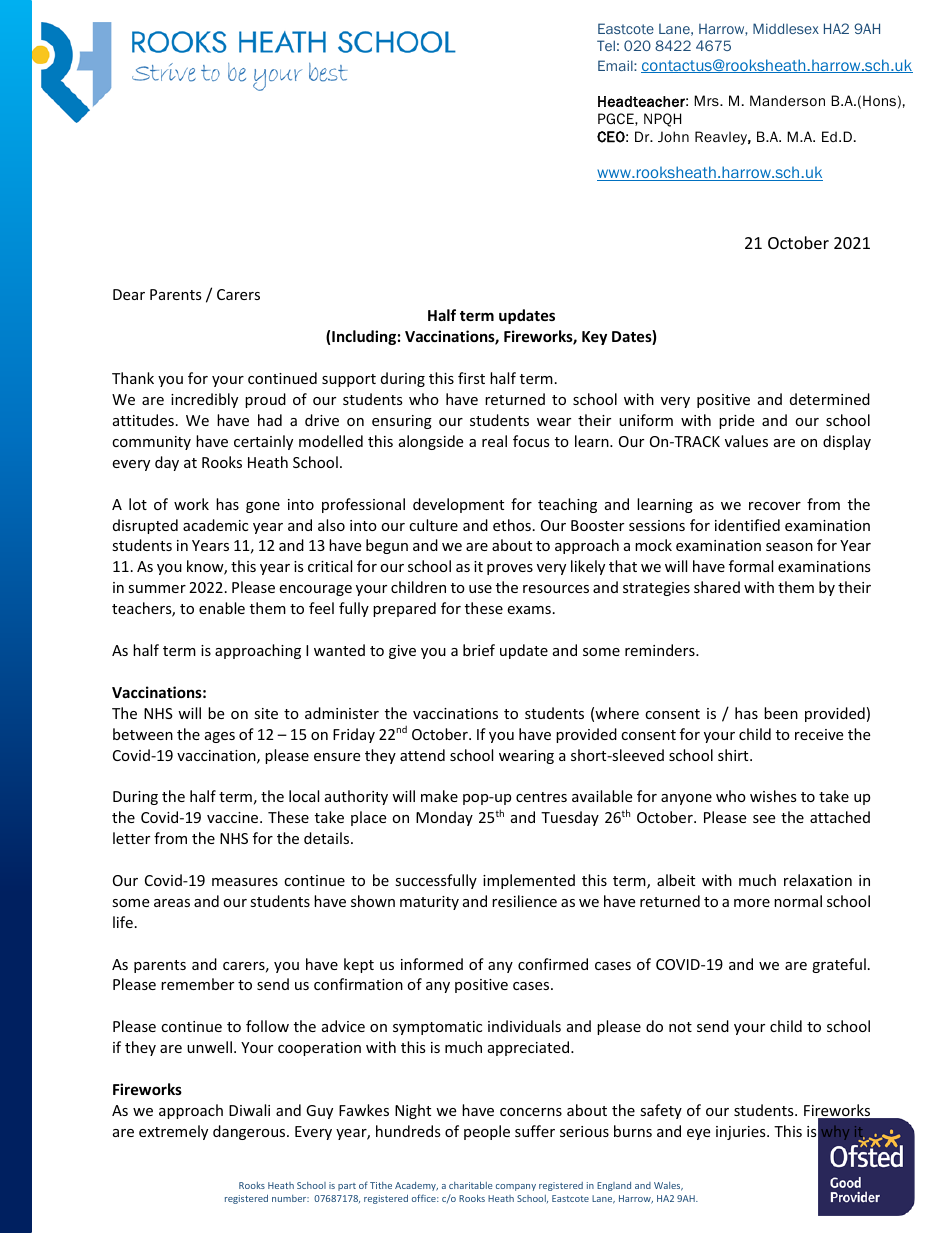  What do you see at coordinates (736, 421) in the document?
I see `pride` at bounding box center [736, 421].
